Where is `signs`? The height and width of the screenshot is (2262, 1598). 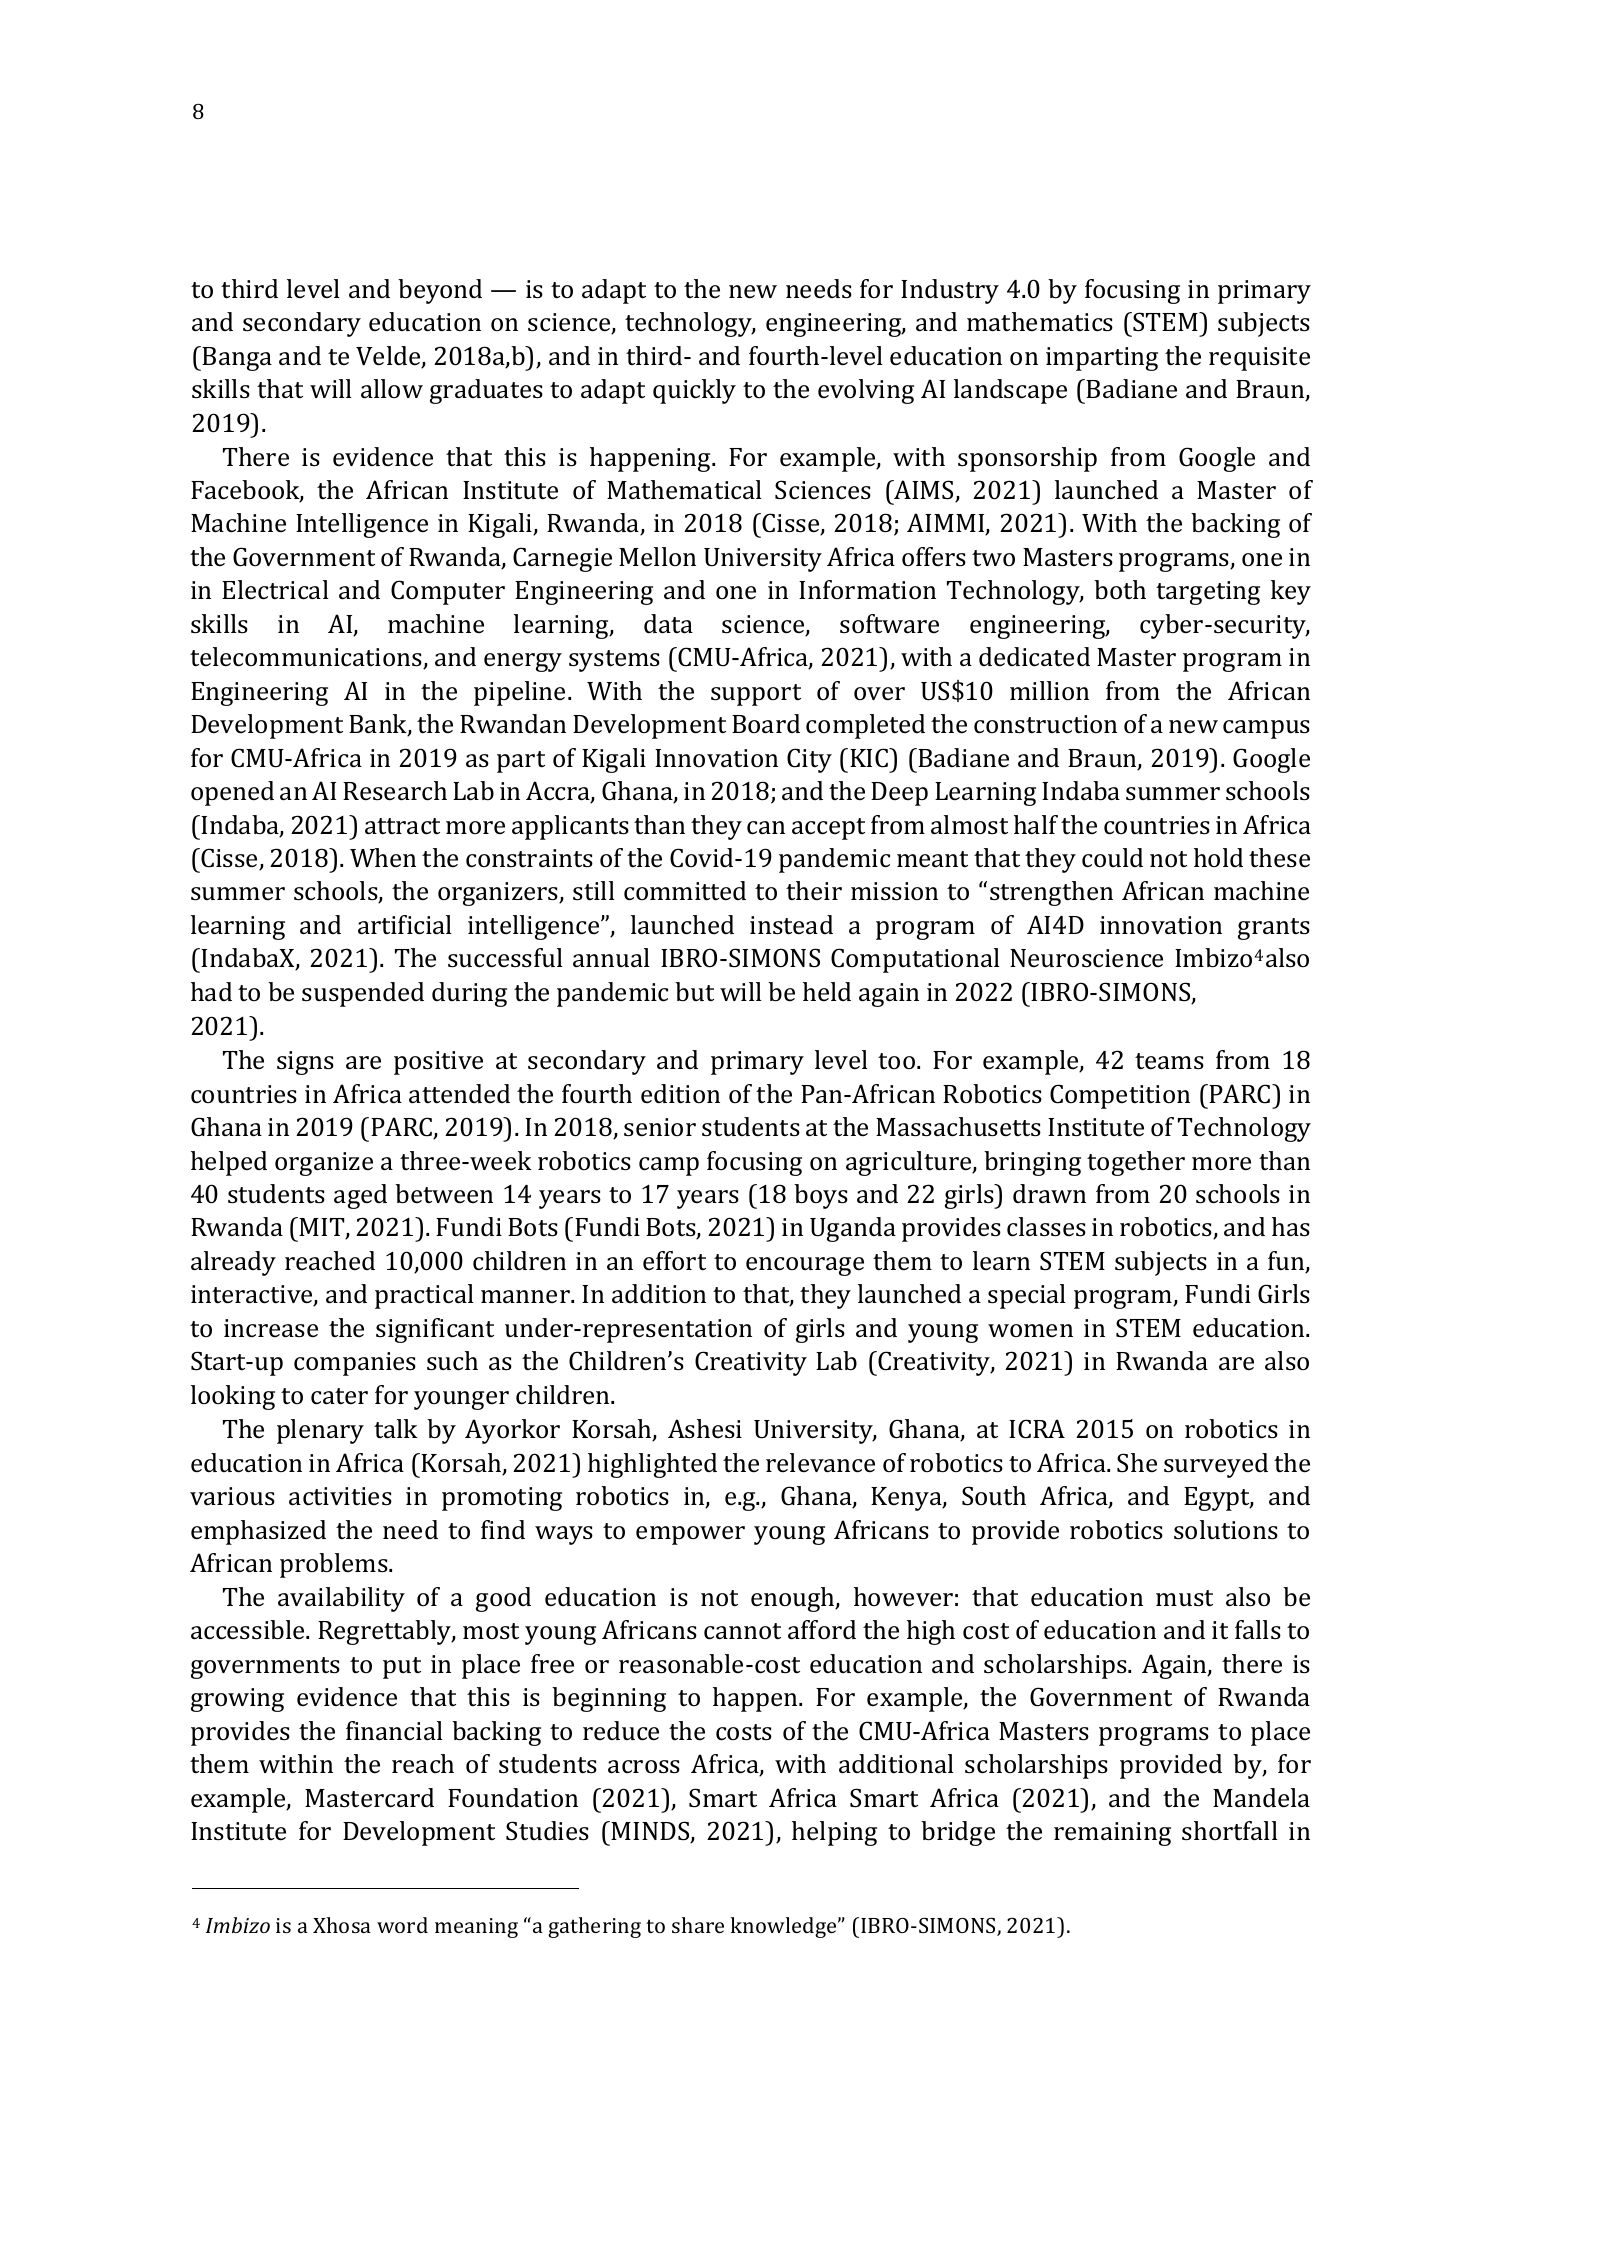
signs is located at coordinates (305, 1063).
